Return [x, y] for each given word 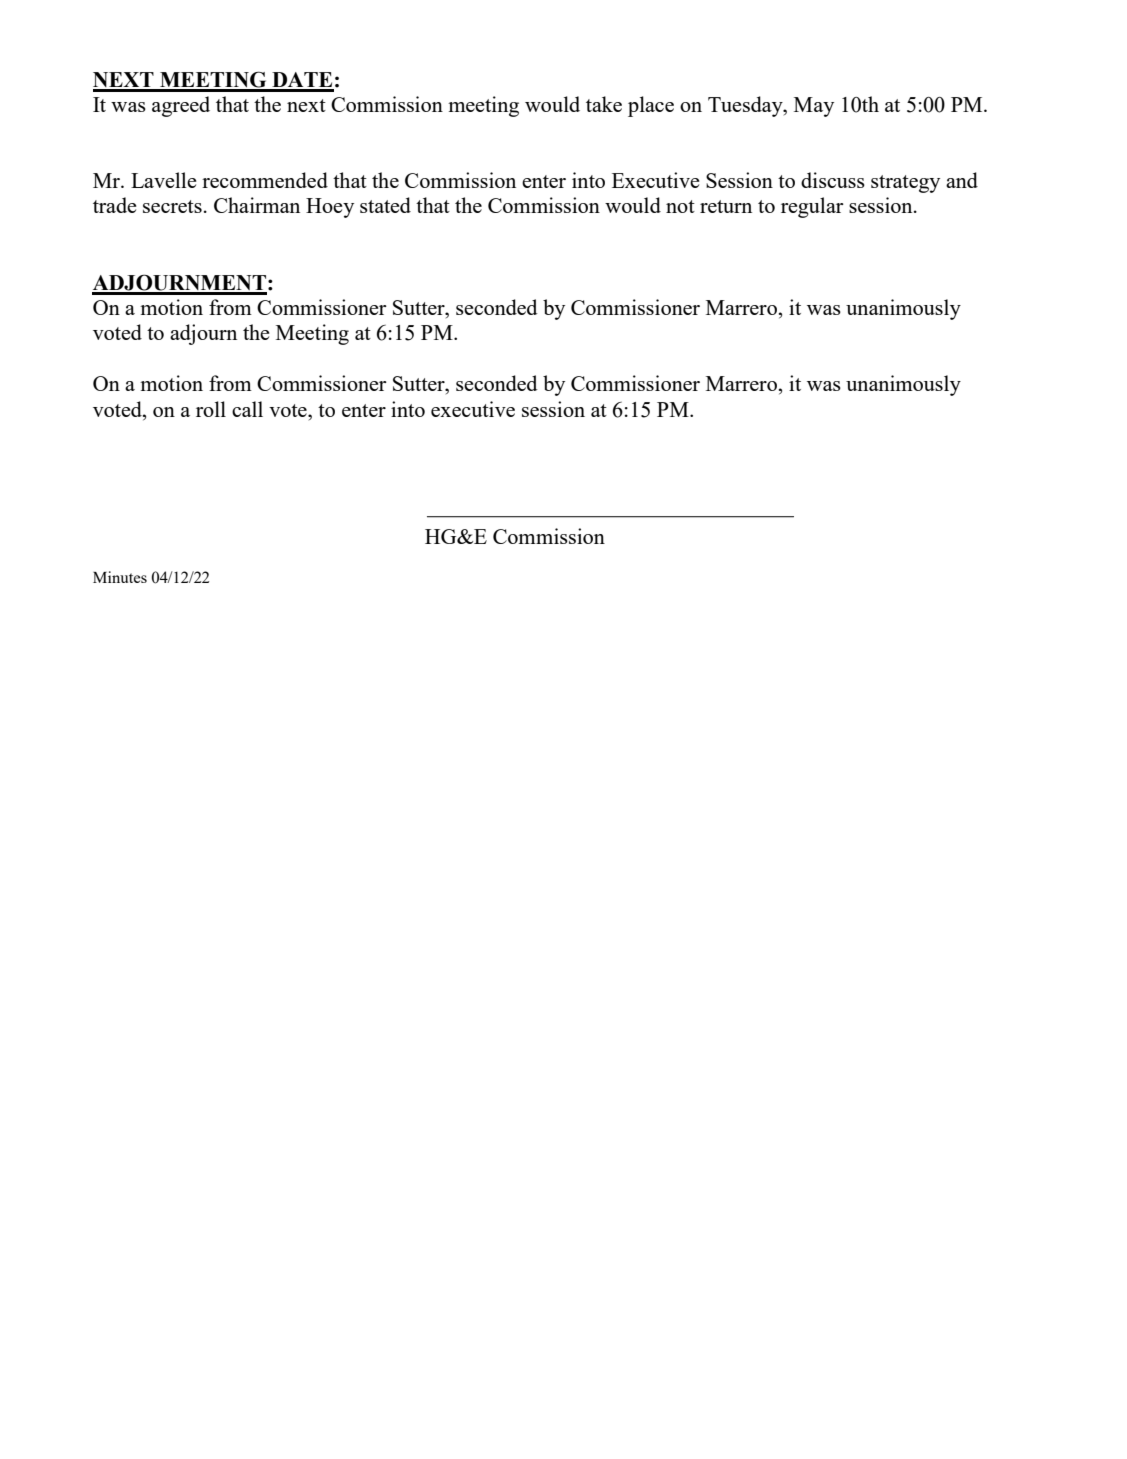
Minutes [120, 577]
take [604, 104]
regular [812, 207]
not [680, 206]
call [247, 409]
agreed [181, 106]
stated [385, 205]
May [814, 107]
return [726, 206]
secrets [172, 206]
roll [211, 409]
